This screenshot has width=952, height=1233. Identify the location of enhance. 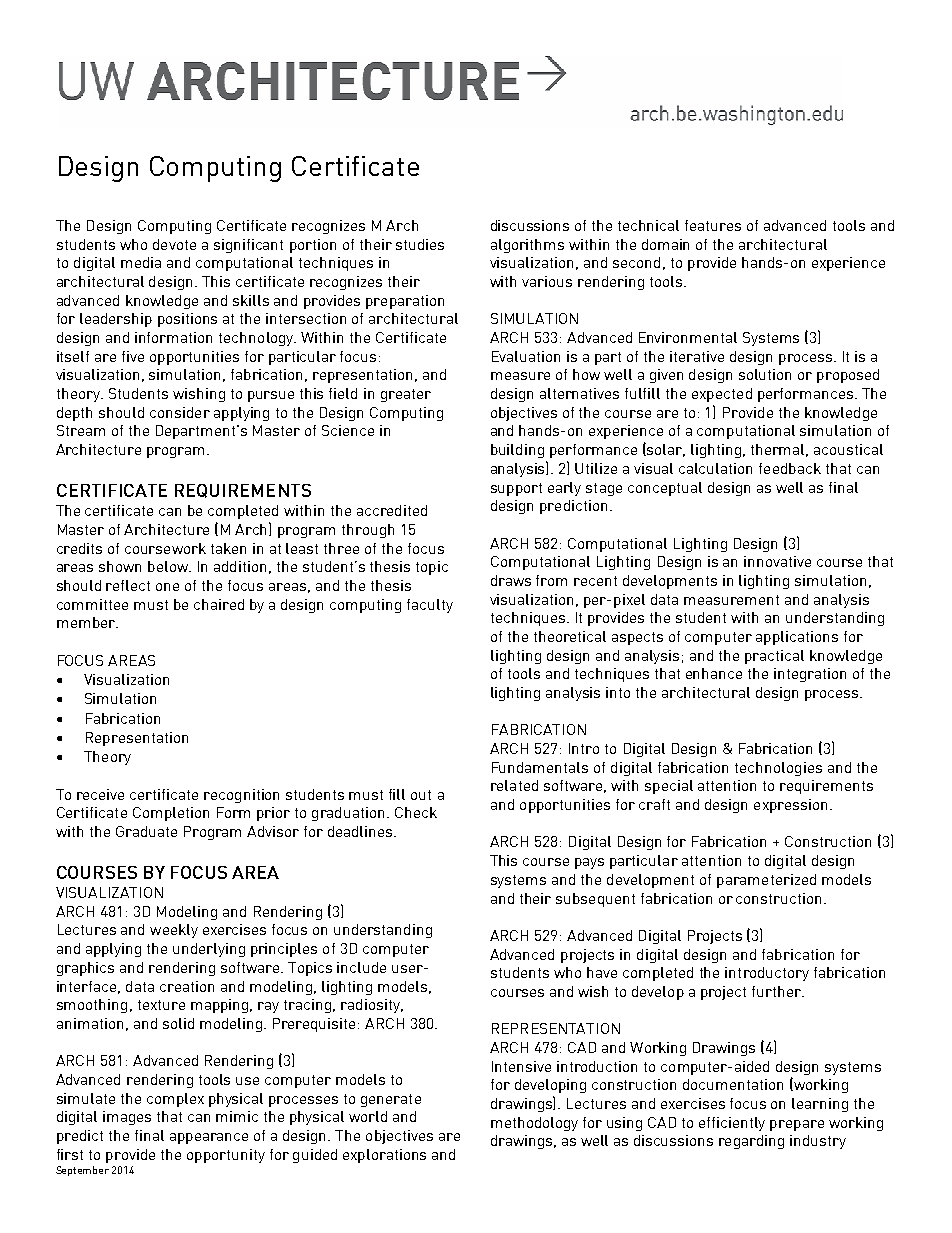
(714, 673).
